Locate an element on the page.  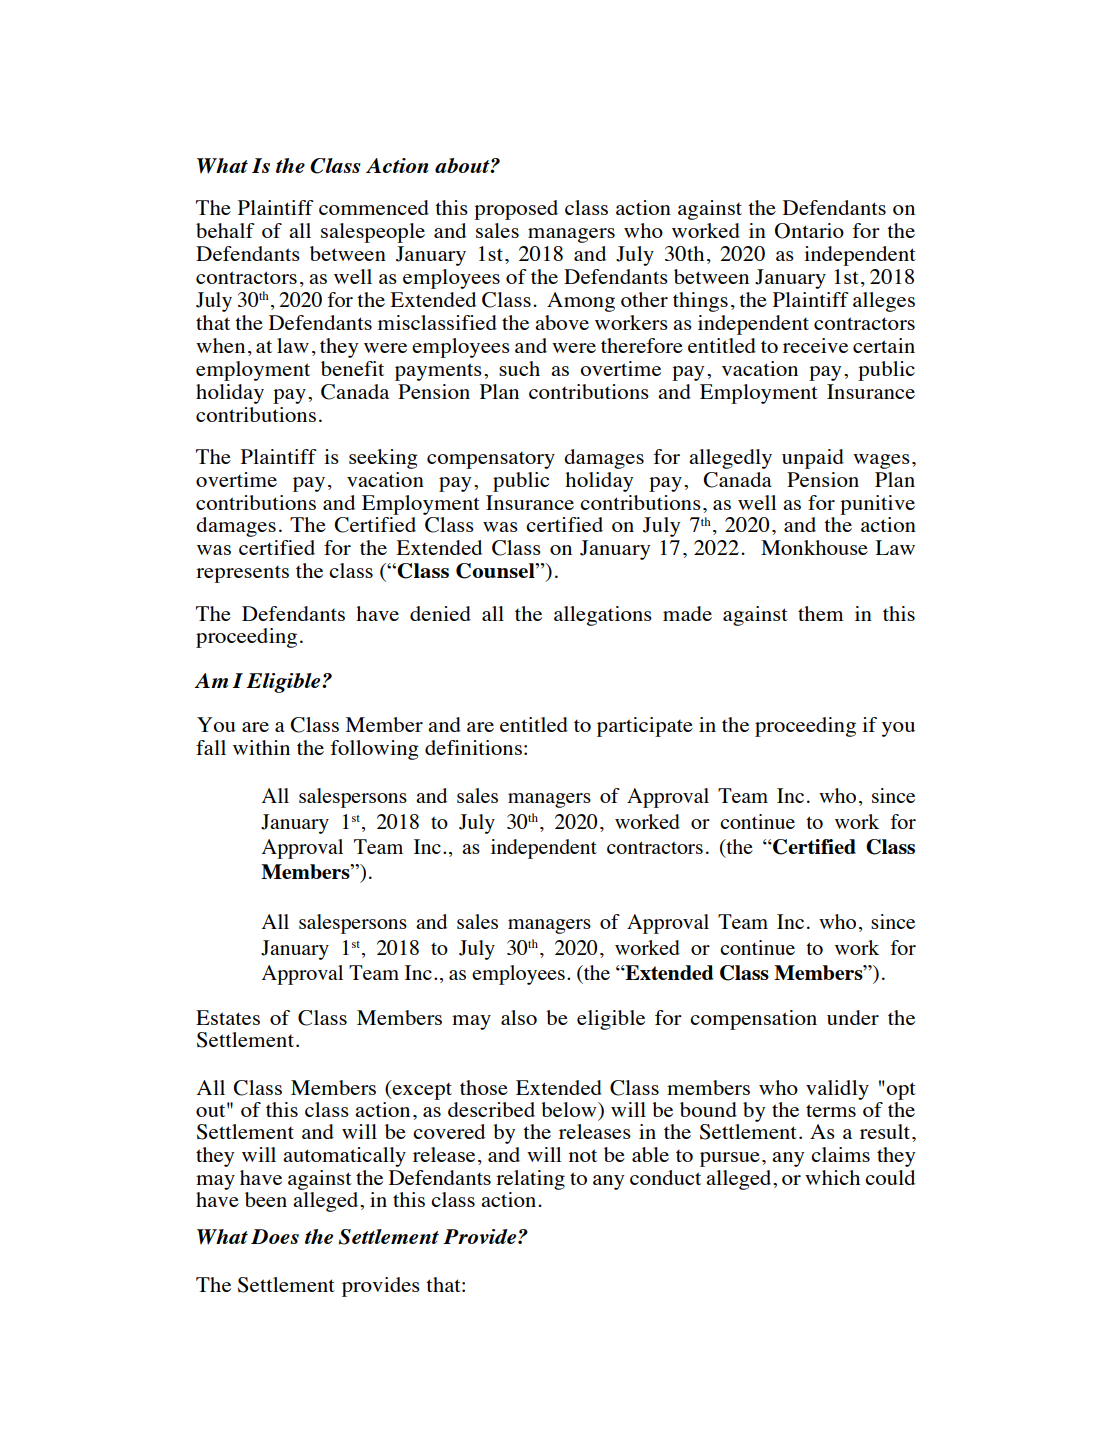
proposed is located at coordinates (516, 210).
